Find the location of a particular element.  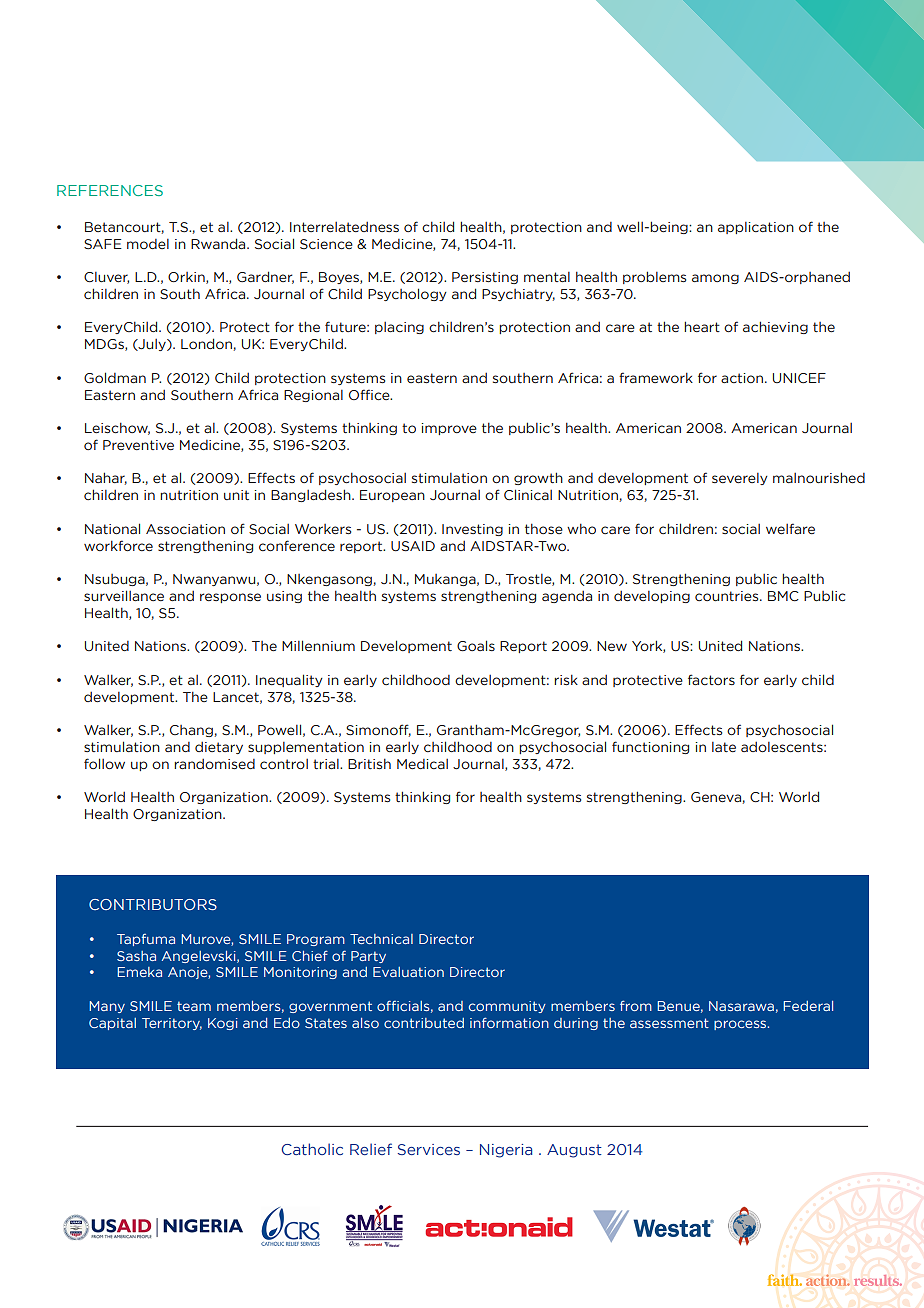

factors is located at coordinates (711, 679).
